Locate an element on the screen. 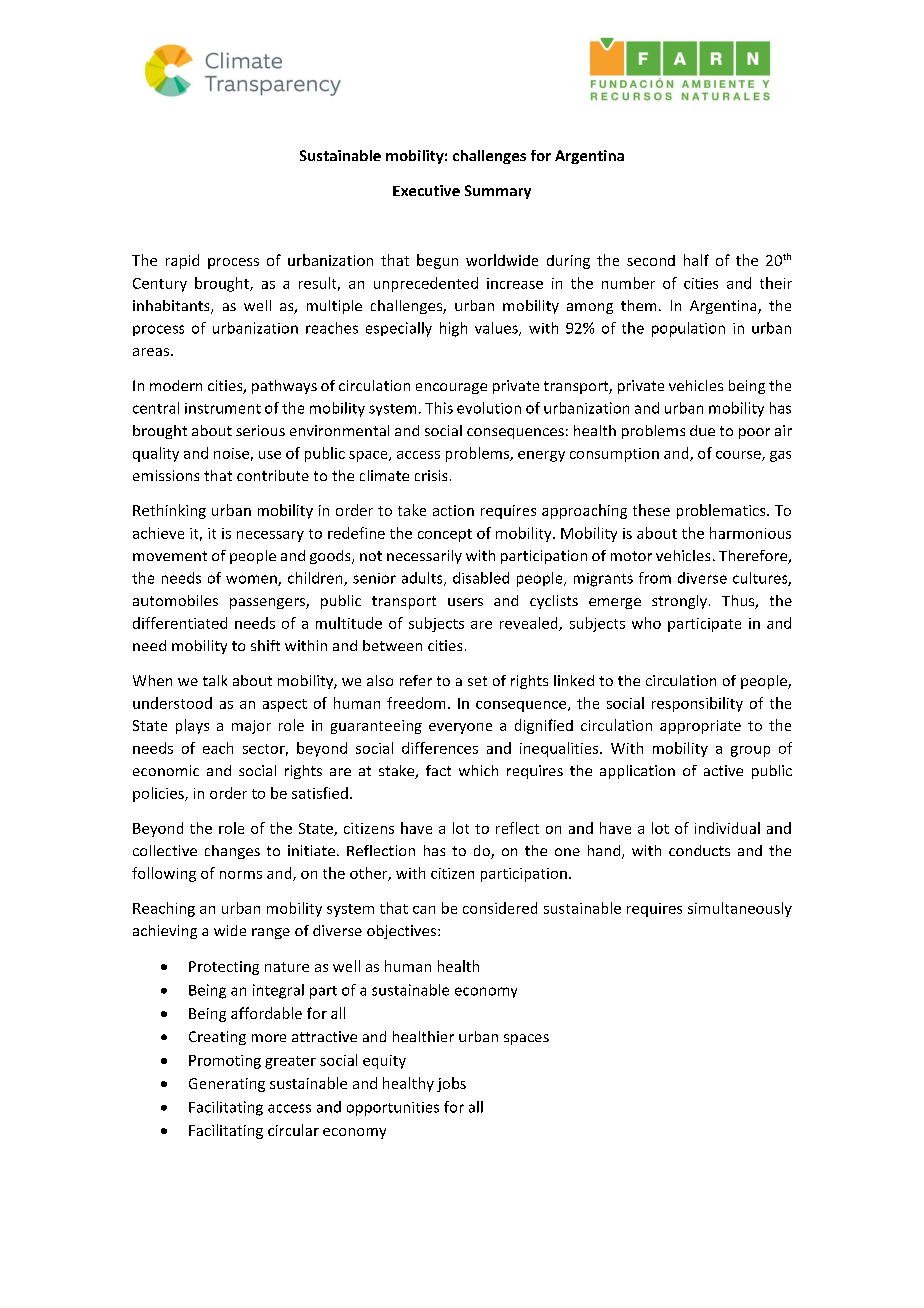 The height and width of the screenshot is (1308, 924). half is located at coordinates (696, 260).
